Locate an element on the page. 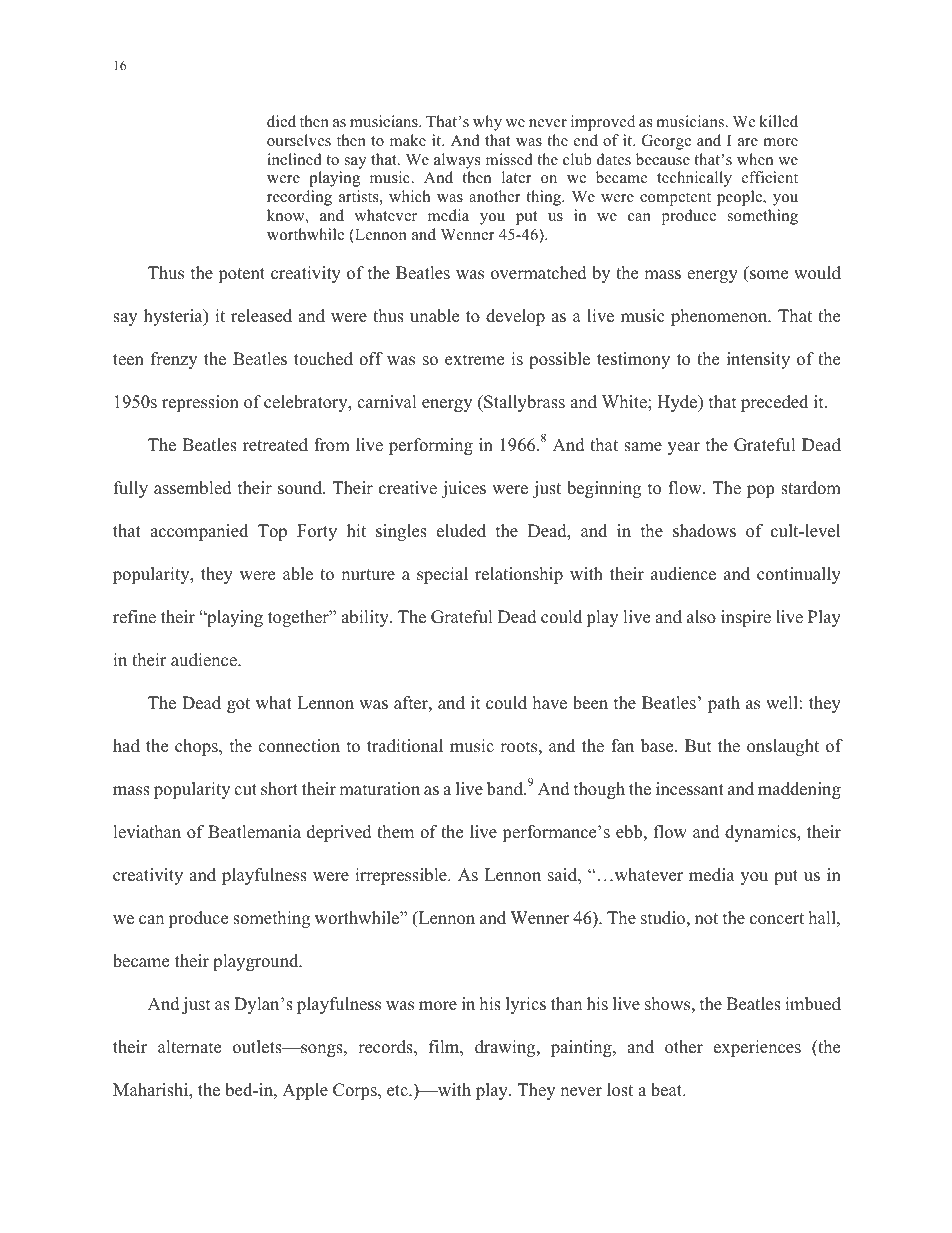 The image size is (952, 1233). chops is located at coordinates (197, 747).
